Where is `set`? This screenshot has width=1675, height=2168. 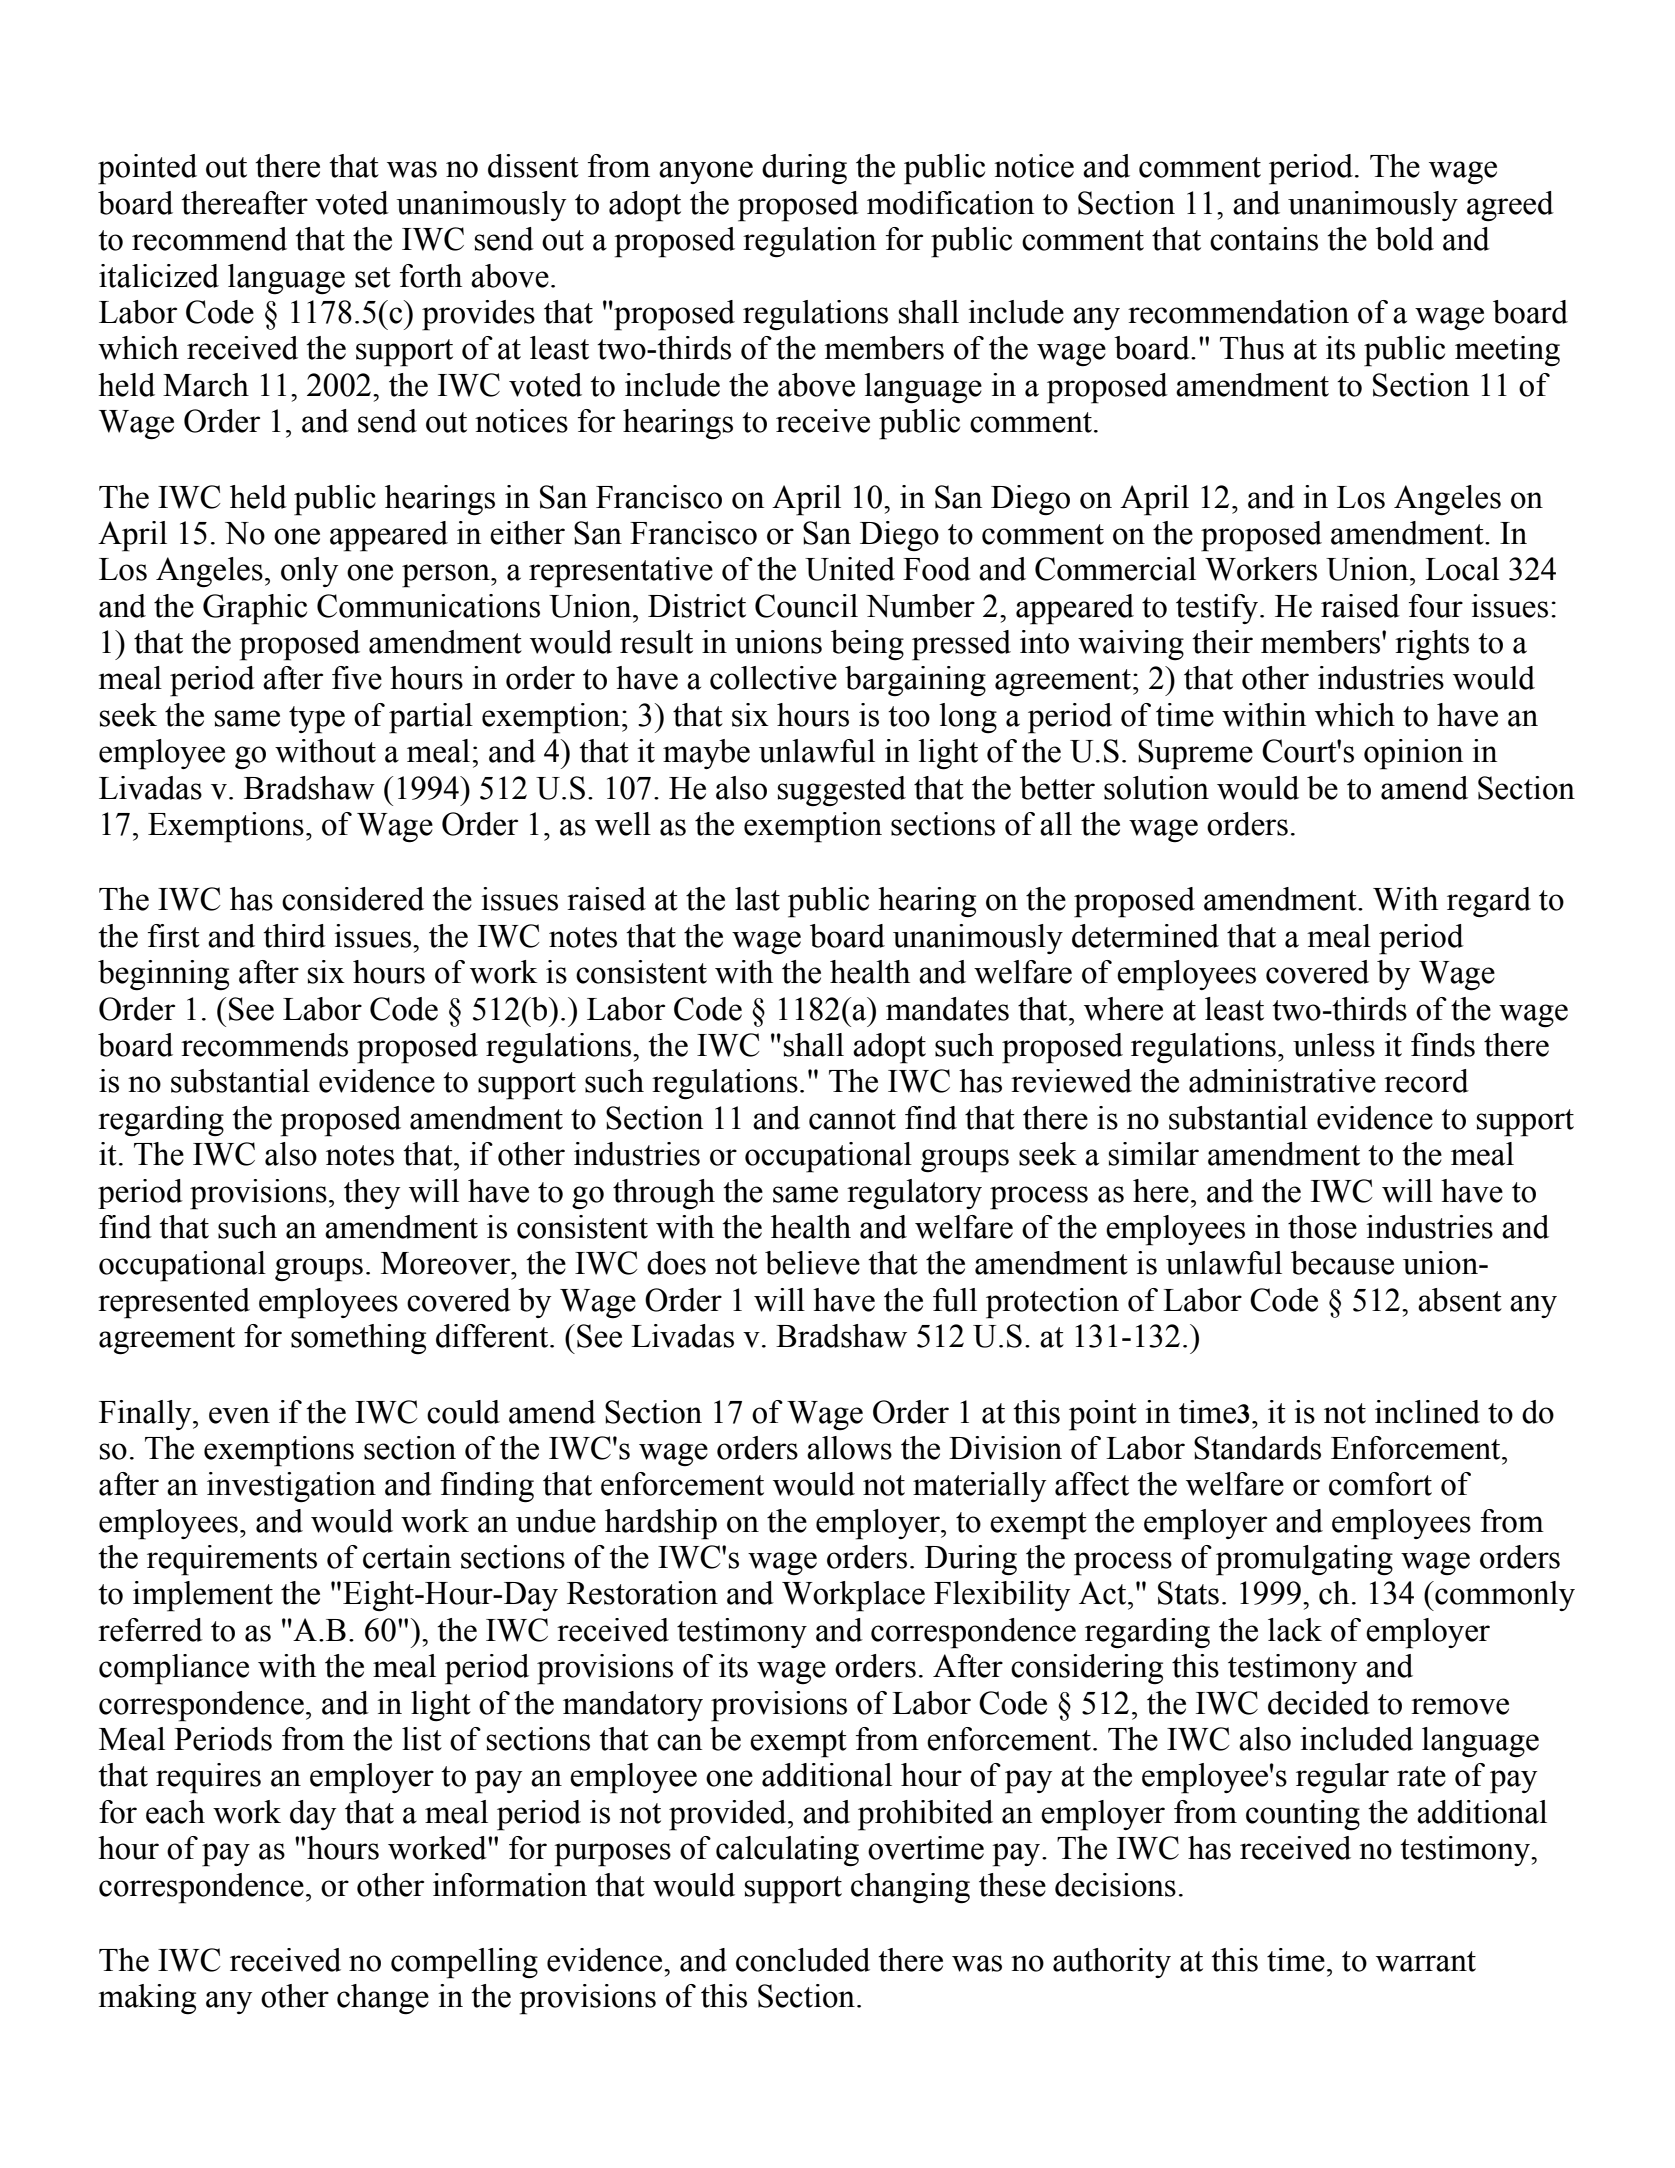
set is located at coordinates (373, 277).
